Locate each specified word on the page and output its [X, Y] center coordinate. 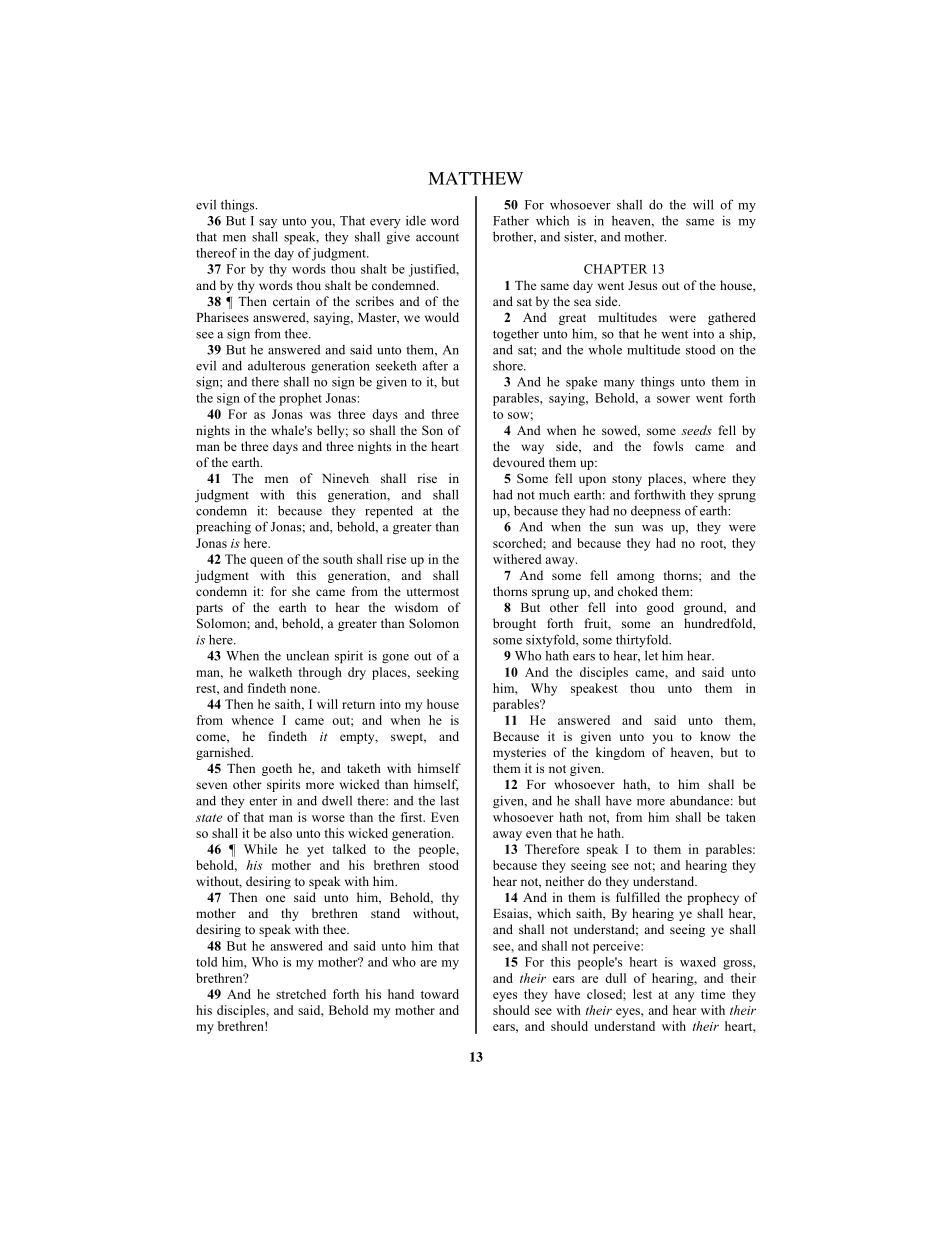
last [449, 801]
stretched [301, 994]
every [385, 223]
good [660, 608]
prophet [300, 399]
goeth [277, 769]
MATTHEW [475, 178]
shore [509, 366]
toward [440, 994]
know [715, 736]
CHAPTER [615, 269]
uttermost [433, 592]
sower [673, 399]
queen [266, 562]
